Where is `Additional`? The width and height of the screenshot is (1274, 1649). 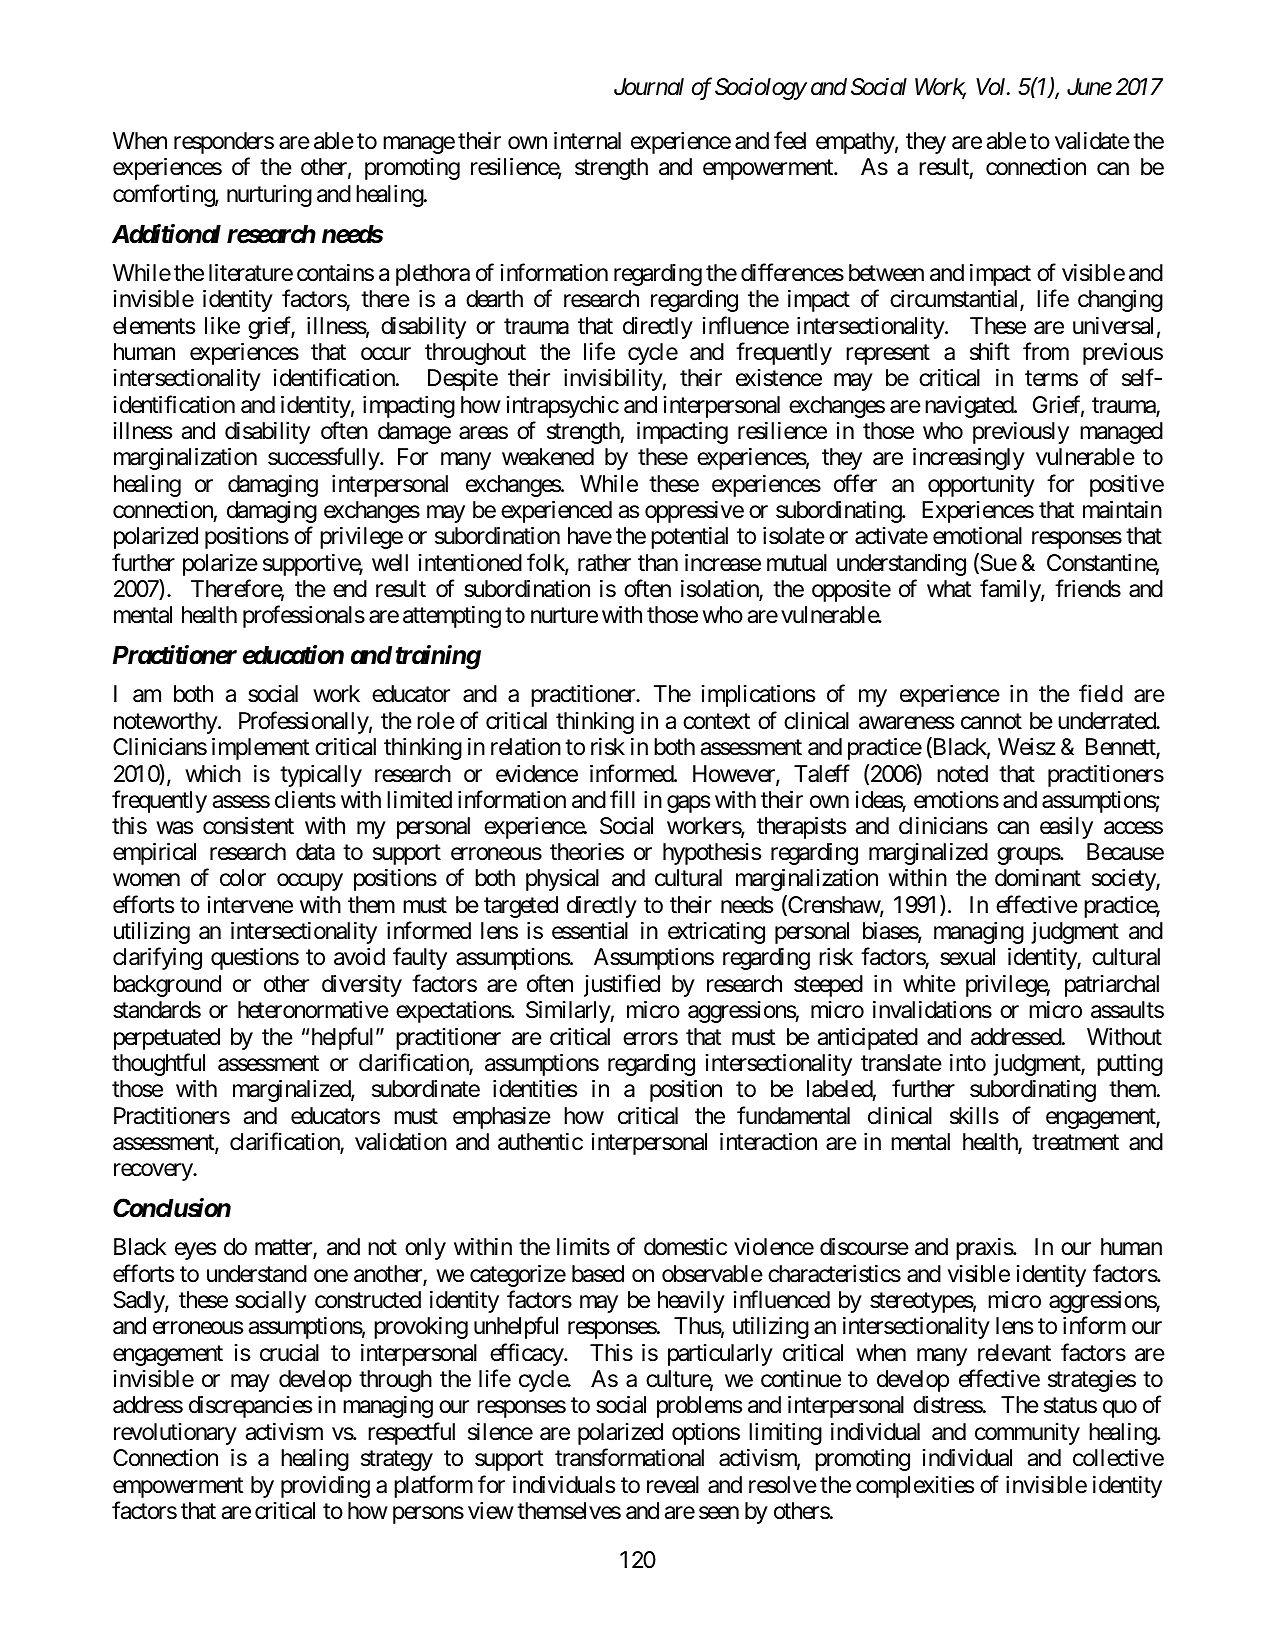
Additional is located at coordinates (166, 234).
